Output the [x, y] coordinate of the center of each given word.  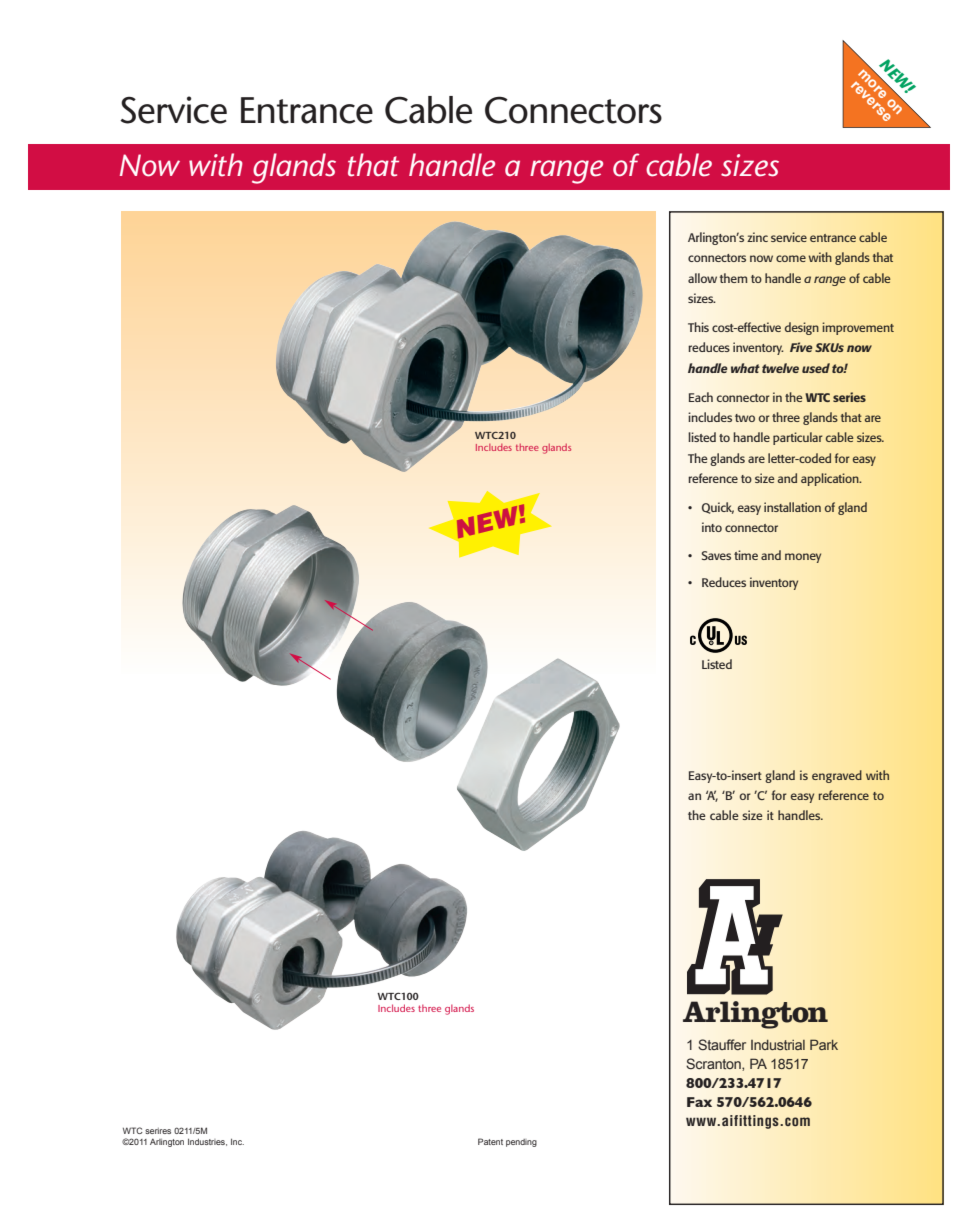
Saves [716, 555]
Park [824, 1044]
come [791, 258]
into [712, 527]
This [698, 327]
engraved [837, 776]
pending [521, 1143]
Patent [490, 1141]
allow [702, 278]
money [803, 558]
